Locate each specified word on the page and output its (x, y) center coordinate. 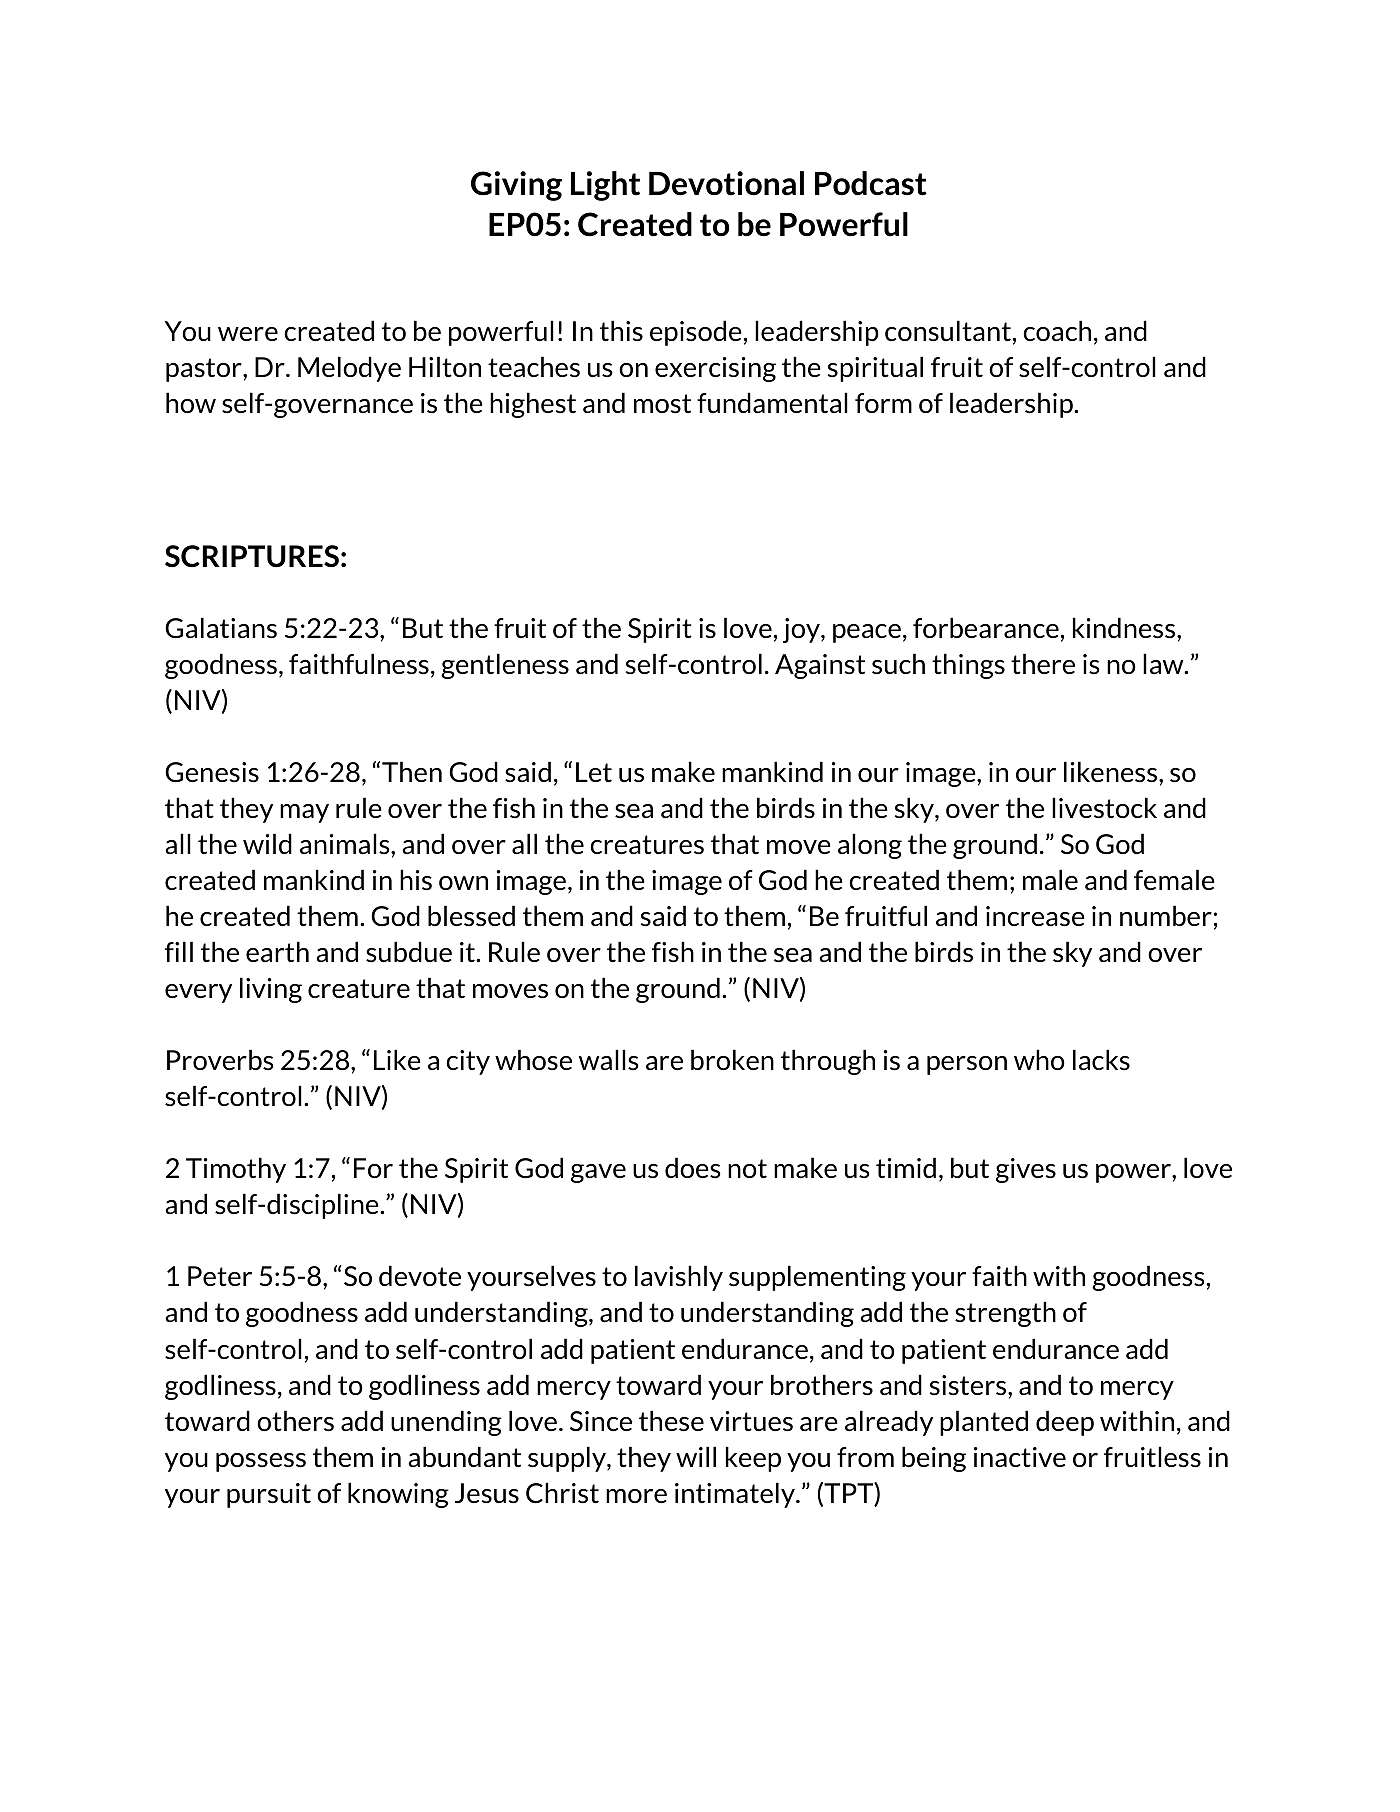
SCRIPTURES (252, 556)
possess (261, 1462)
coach (1057, 330)
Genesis (212, 772)
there (1043, 663)
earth (277, 951)
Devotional (726, 183)
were (248, 334)
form (883, 403)
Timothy (236, 1170)
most (662, 404)
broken (732, 1059)
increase (1035, 916)
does (693, 1167)
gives (1026, 1170)
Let (594, 772)
